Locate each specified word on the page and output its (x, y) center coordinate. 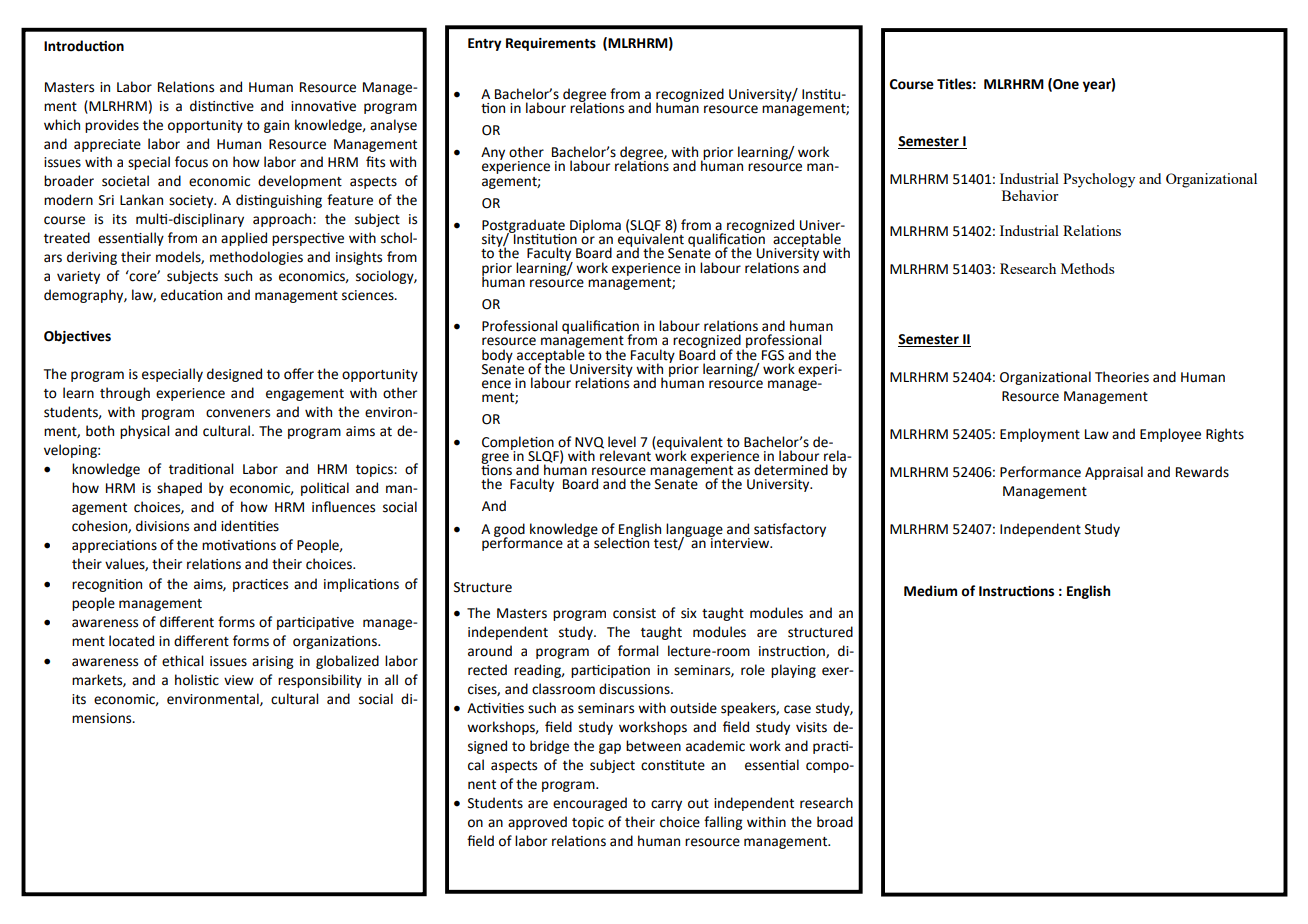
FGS (773, 355)
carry (666, 805)
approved (537, 823)
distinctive (222, 106)
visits (811, 727)
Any (493, 153)
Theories (1122, 377)
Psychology (1099, 180)
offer (299, 374)
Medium (930, 591)
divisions (162, 526)
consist (634, 613)
